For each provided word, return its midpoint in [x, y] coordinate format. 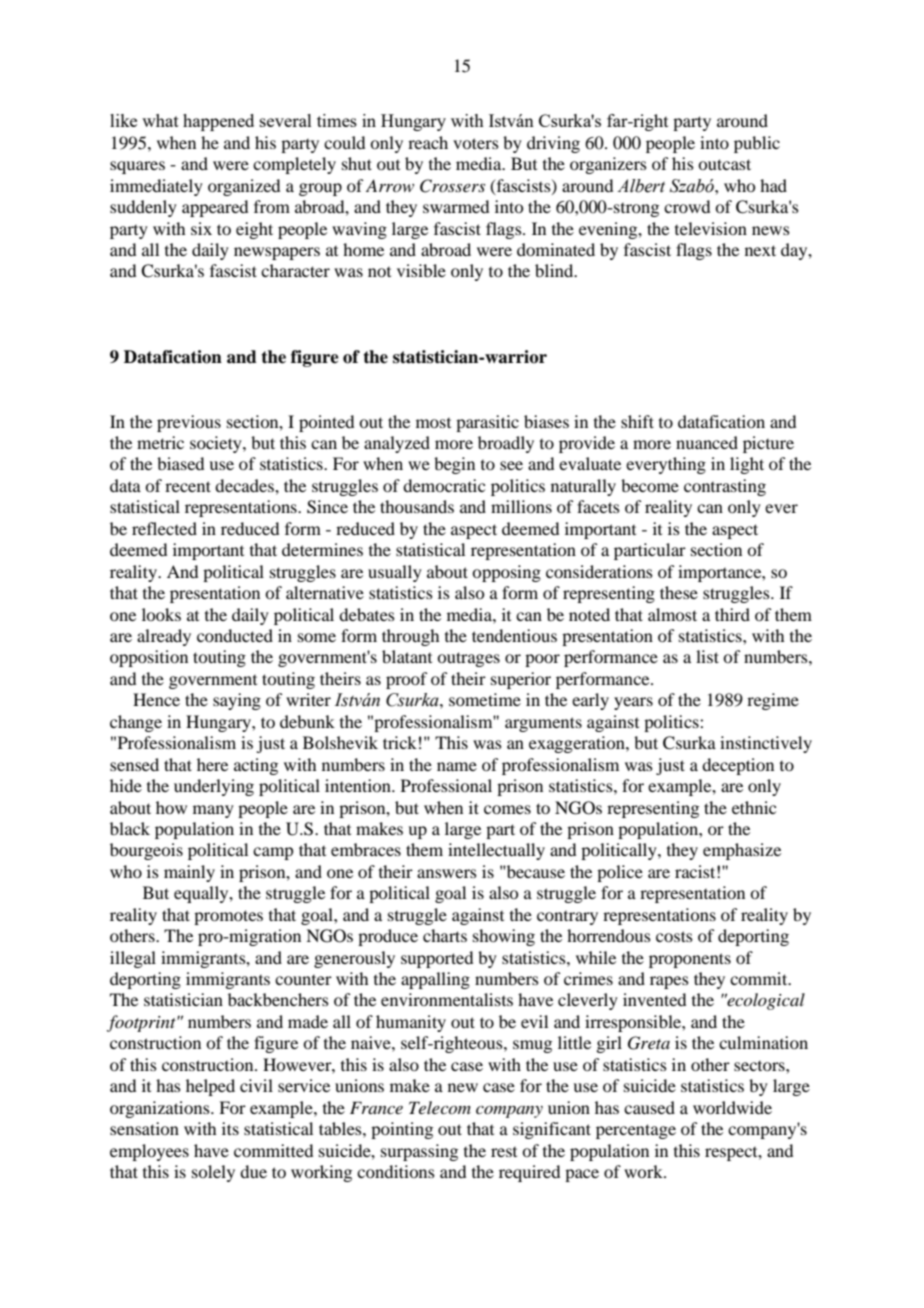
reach [428, 142]
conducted [235, 635]
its [230, 1128]
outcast [724, 164]
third [732, 614]
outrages [468, 659]
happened [218, 122]
